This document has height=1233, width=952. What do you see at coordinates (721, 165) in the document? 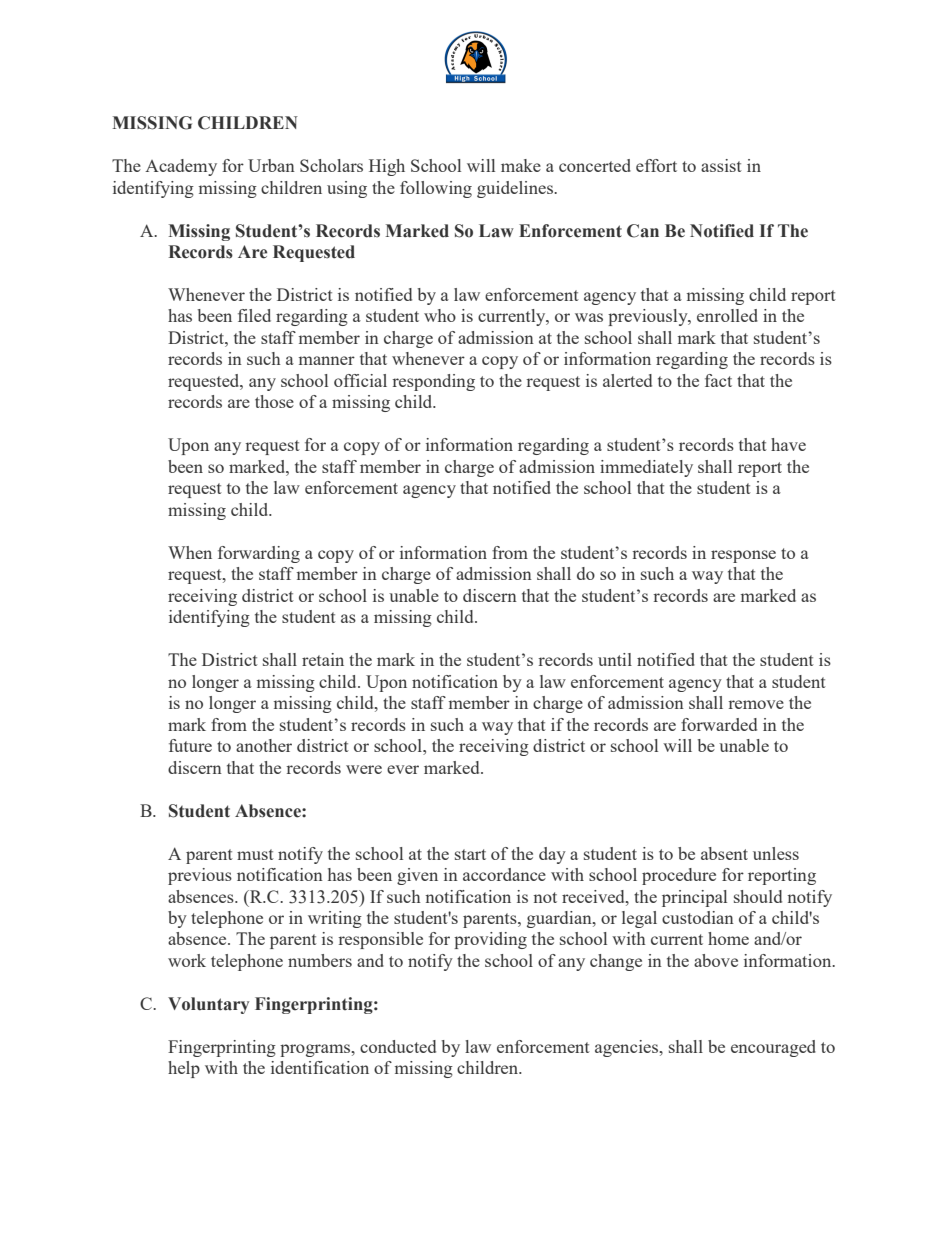
I see `assist` at bounding box center [721, 165].
